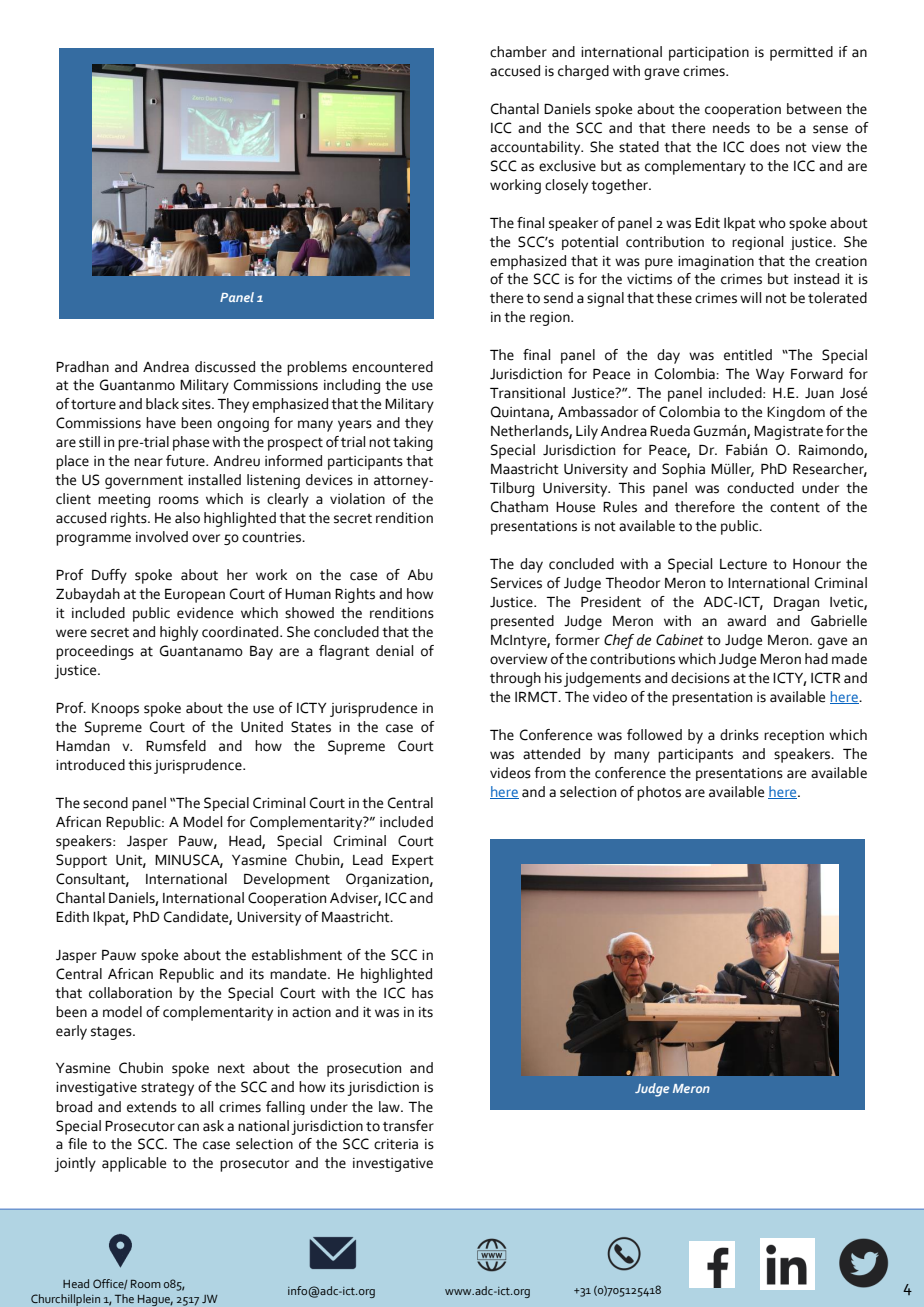  Describe the element at coordinates (152, 1107) in the image. I see `extends` at that location.
